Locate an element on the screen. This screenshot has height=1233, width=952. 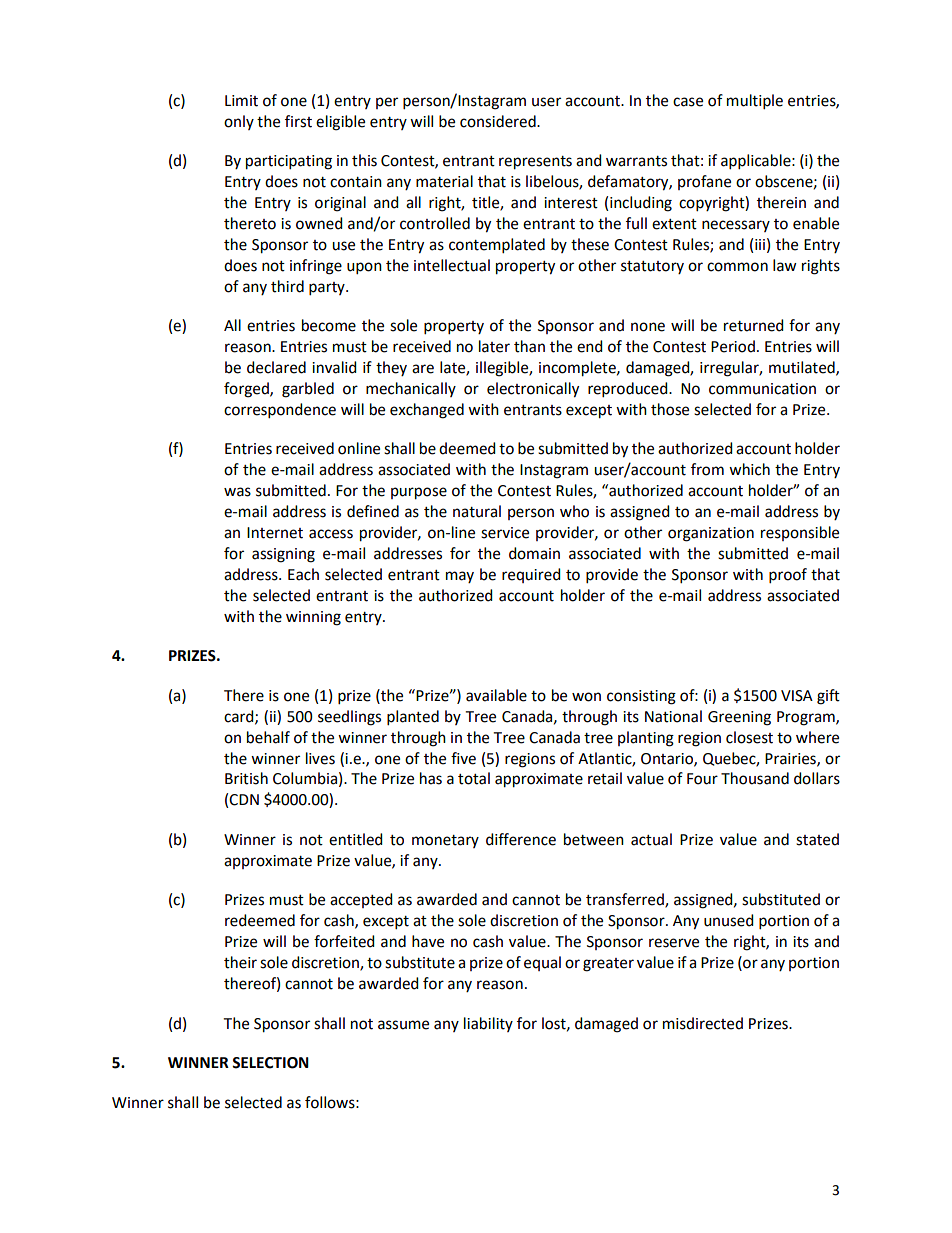
misdirected is located at coordinates (703, 1023).
